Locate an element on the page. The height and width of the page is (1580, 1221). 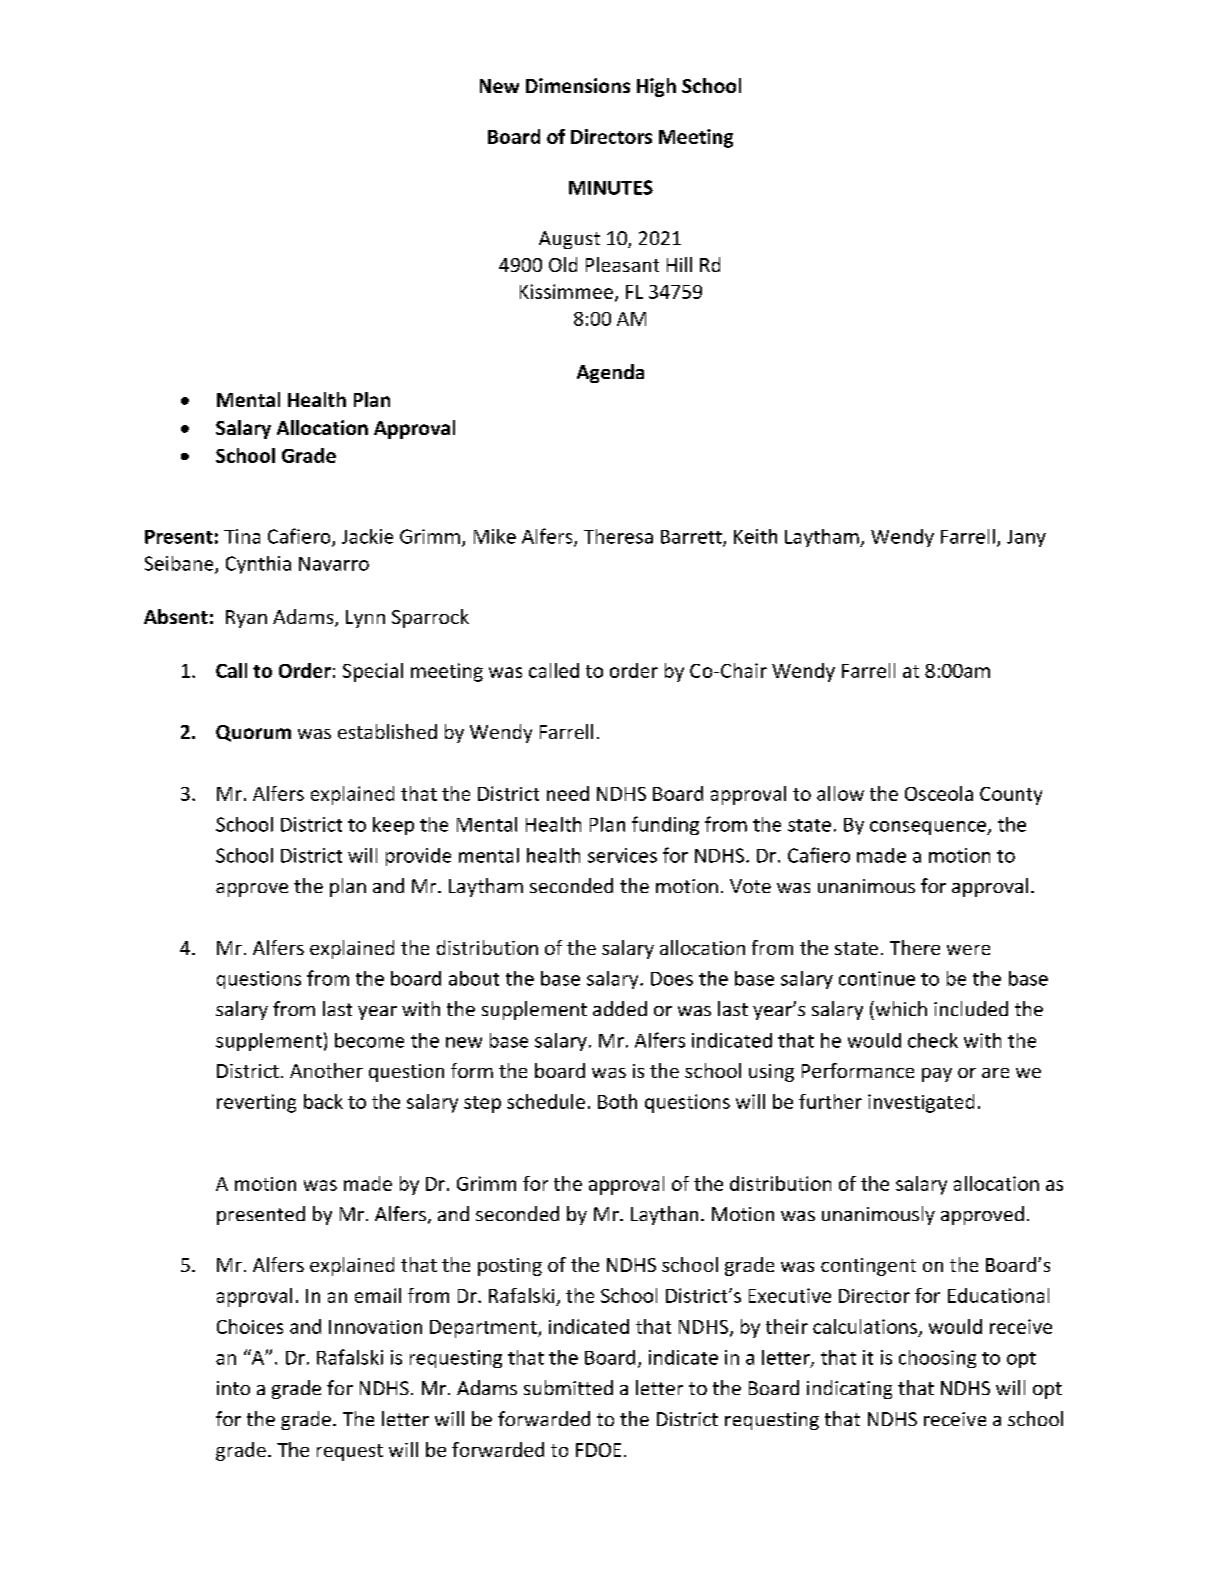
Tina is located at coordinates (242, 536).
